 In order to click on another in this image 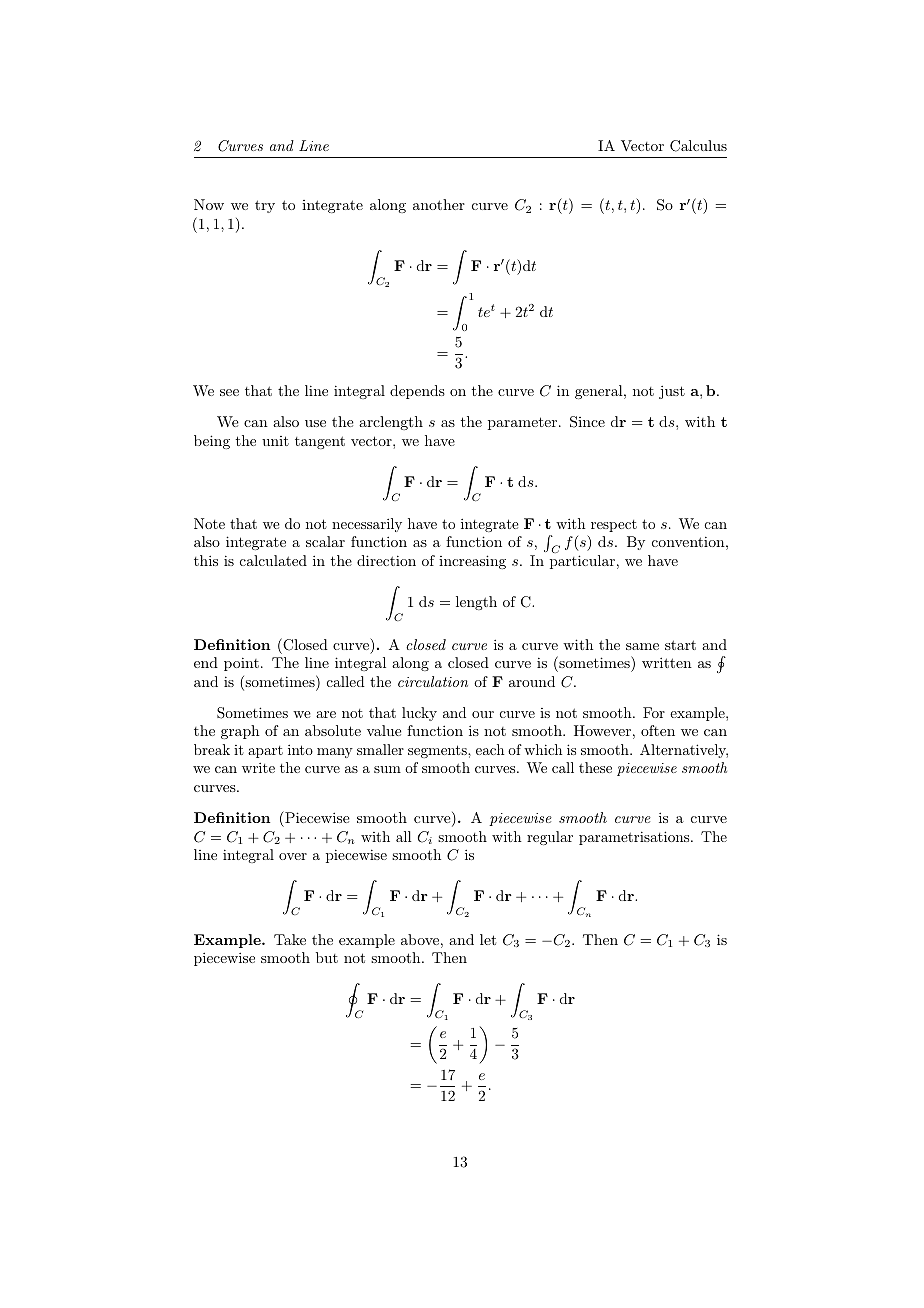, I will do `click(439, 204)`.
